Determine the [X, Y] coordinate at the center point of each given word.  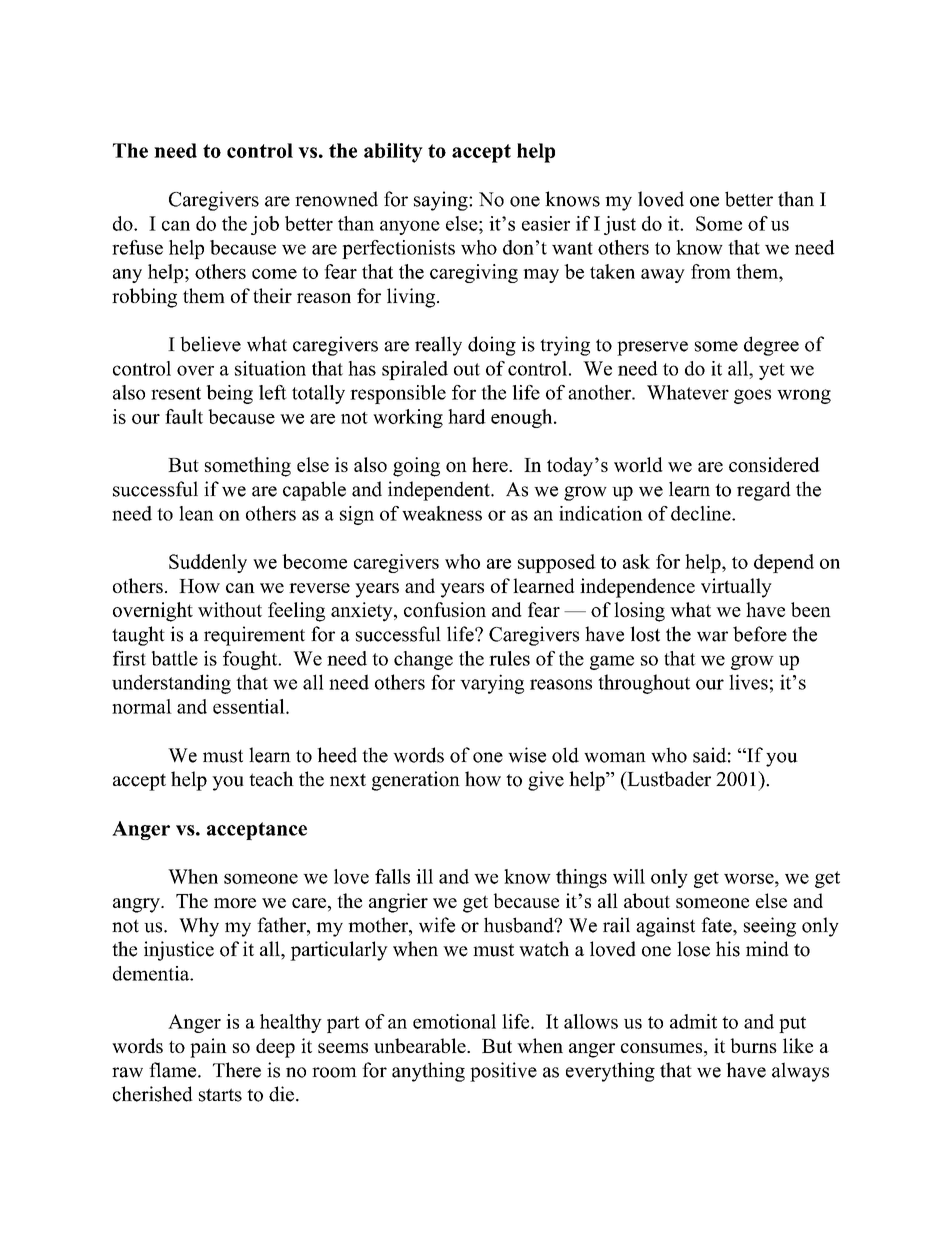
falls [392, 876]
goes [752, 396]
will [629, 876]
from [711, 271]
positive [503, 1072]
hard [467, 416]
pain [208, 1048]
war [712, 636]
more [235, 903]
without [230, 609]
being [230, 394]
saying [442, 201]
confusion [445, 609]
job [265, 225]
